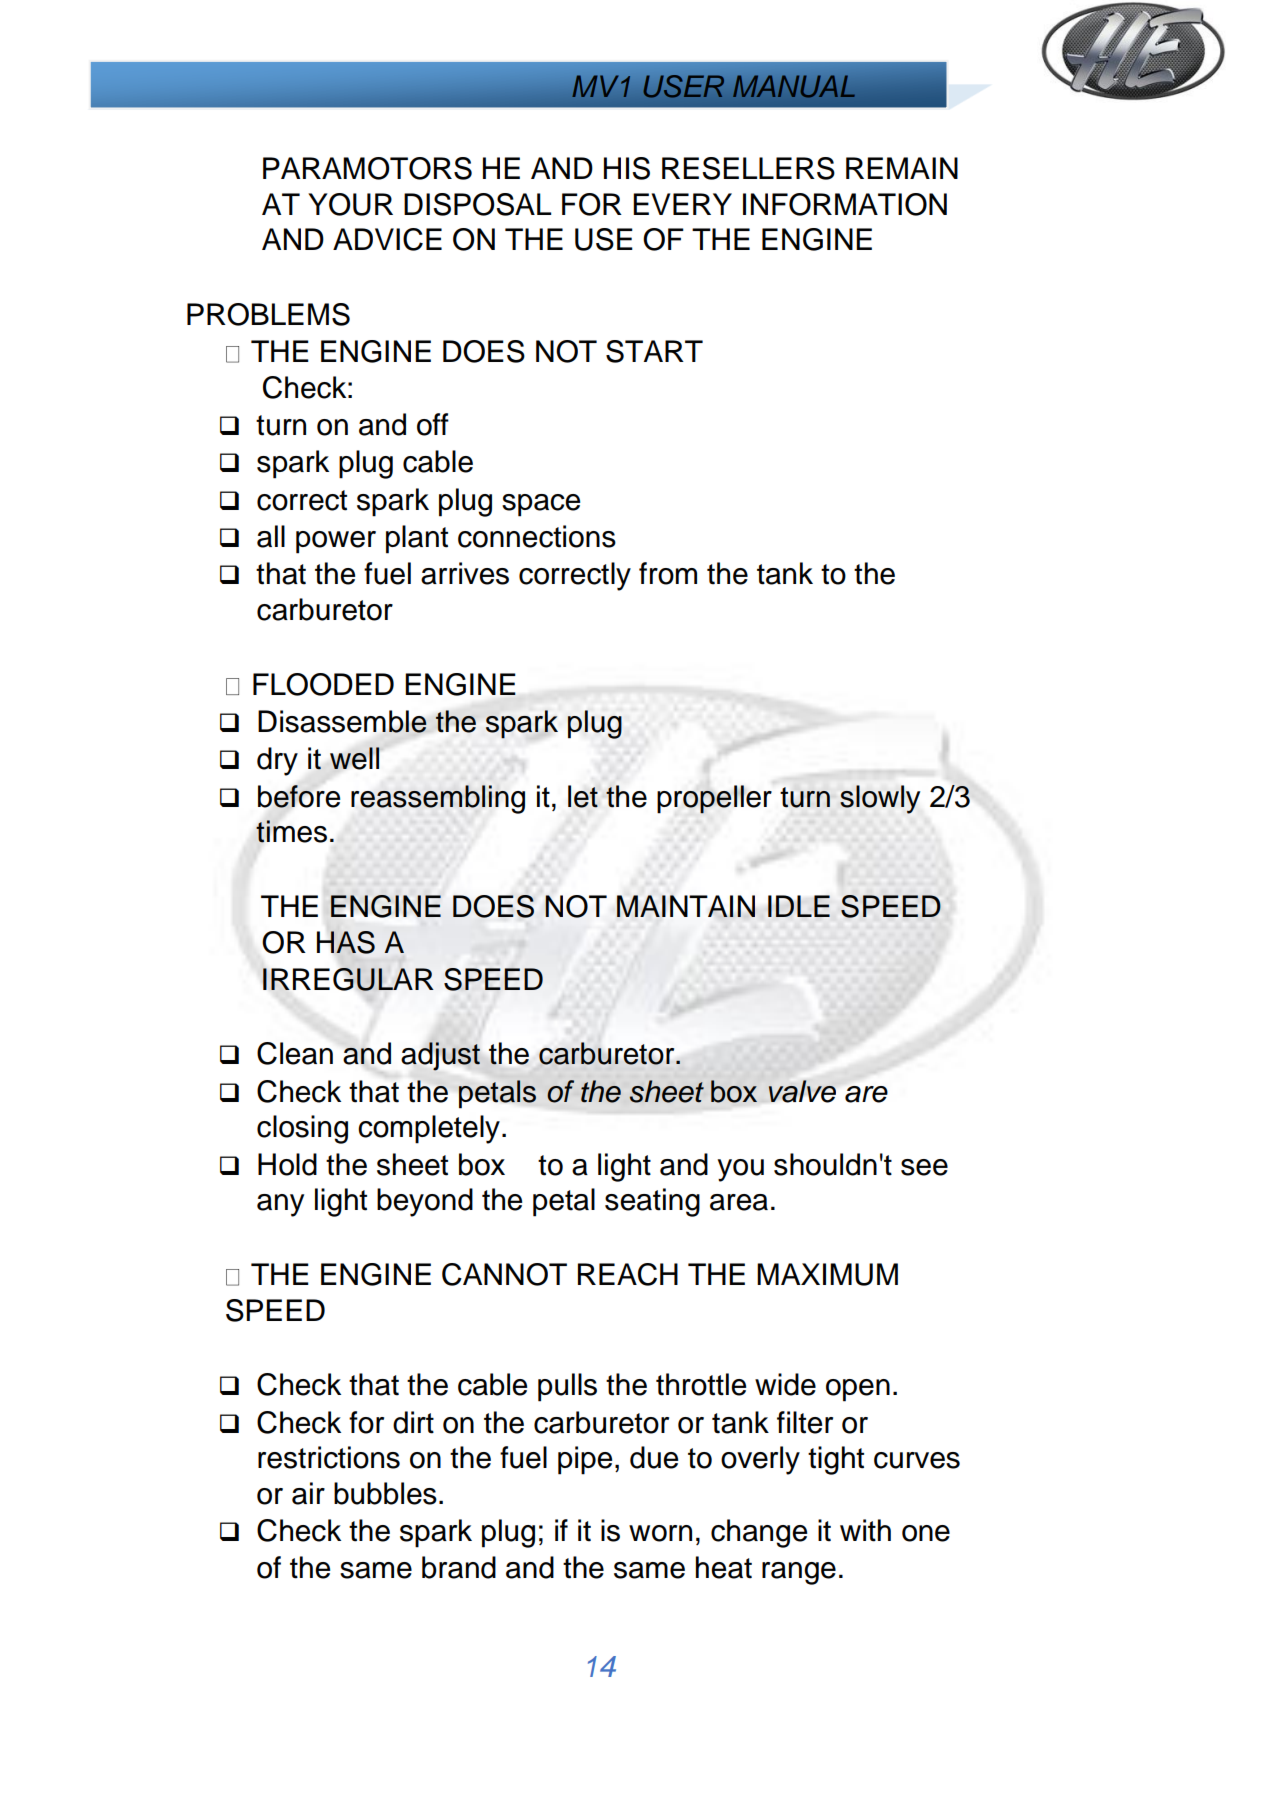 The image size is (1268, 1793). What do you see at coordinates (295, 1053) in the screenshot?
I see `Clean` at bounding box center [295, 1053].
